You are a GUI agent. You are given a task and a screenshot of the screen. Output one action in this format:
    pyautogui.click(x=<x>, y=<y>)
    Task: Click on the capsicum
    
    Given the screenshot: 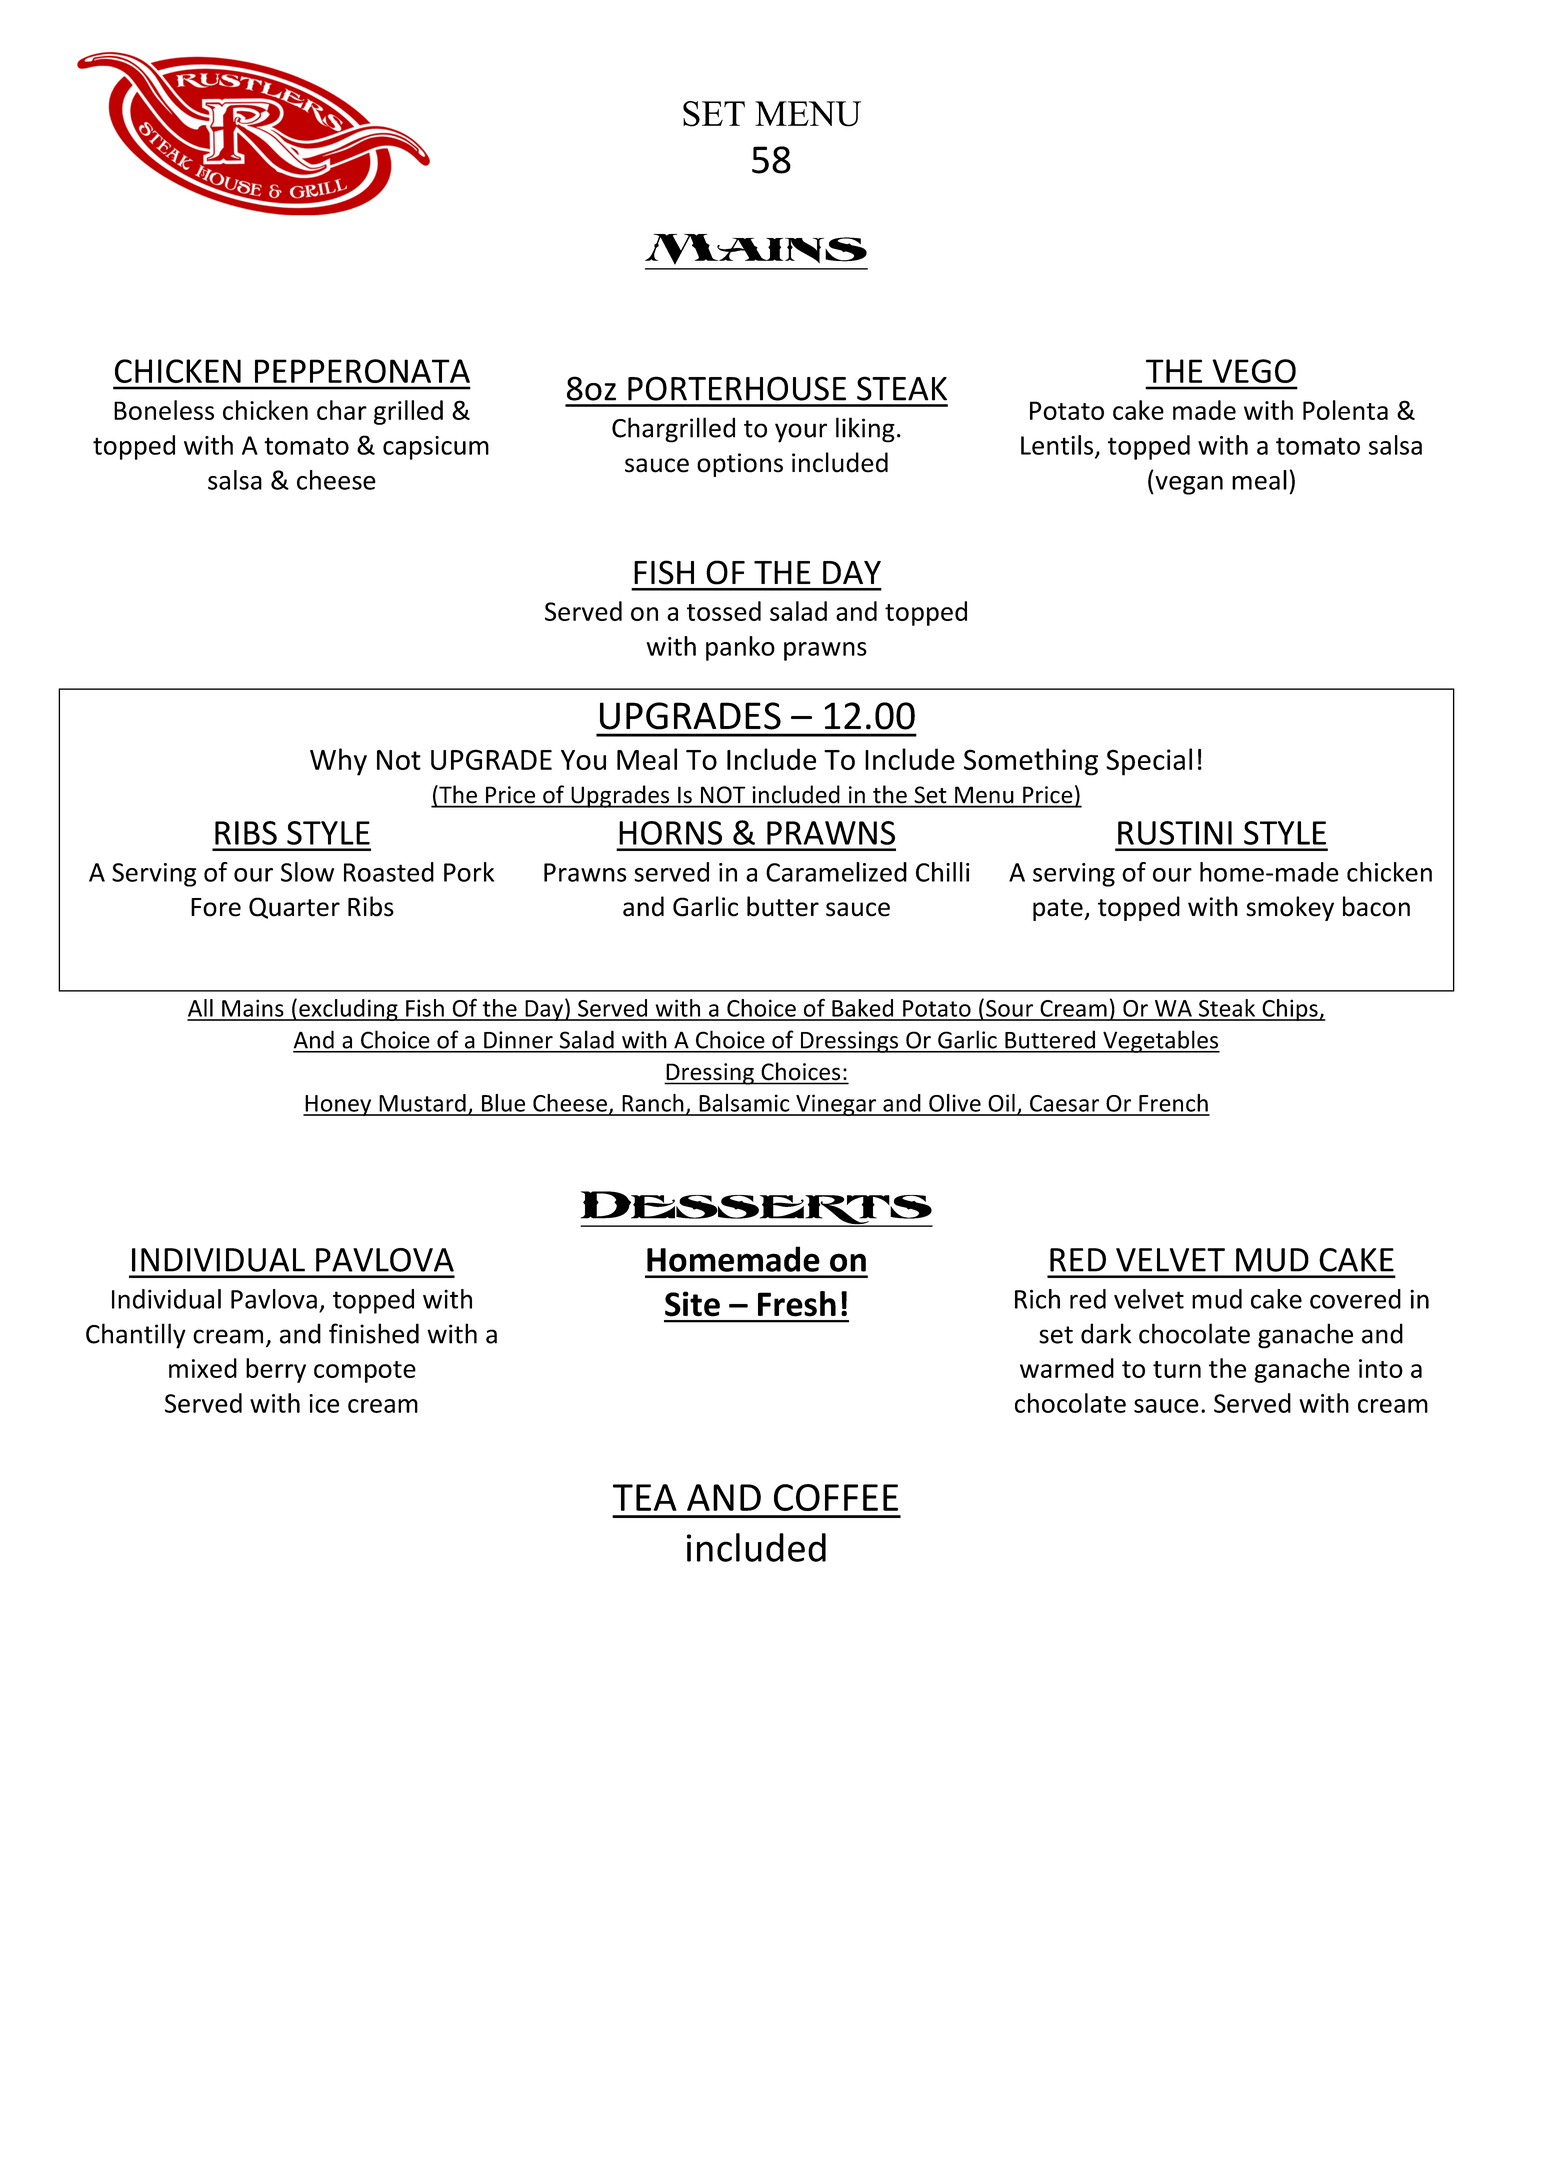 What is the action you would take?
    pyautogui.click(x=436, y=448)
